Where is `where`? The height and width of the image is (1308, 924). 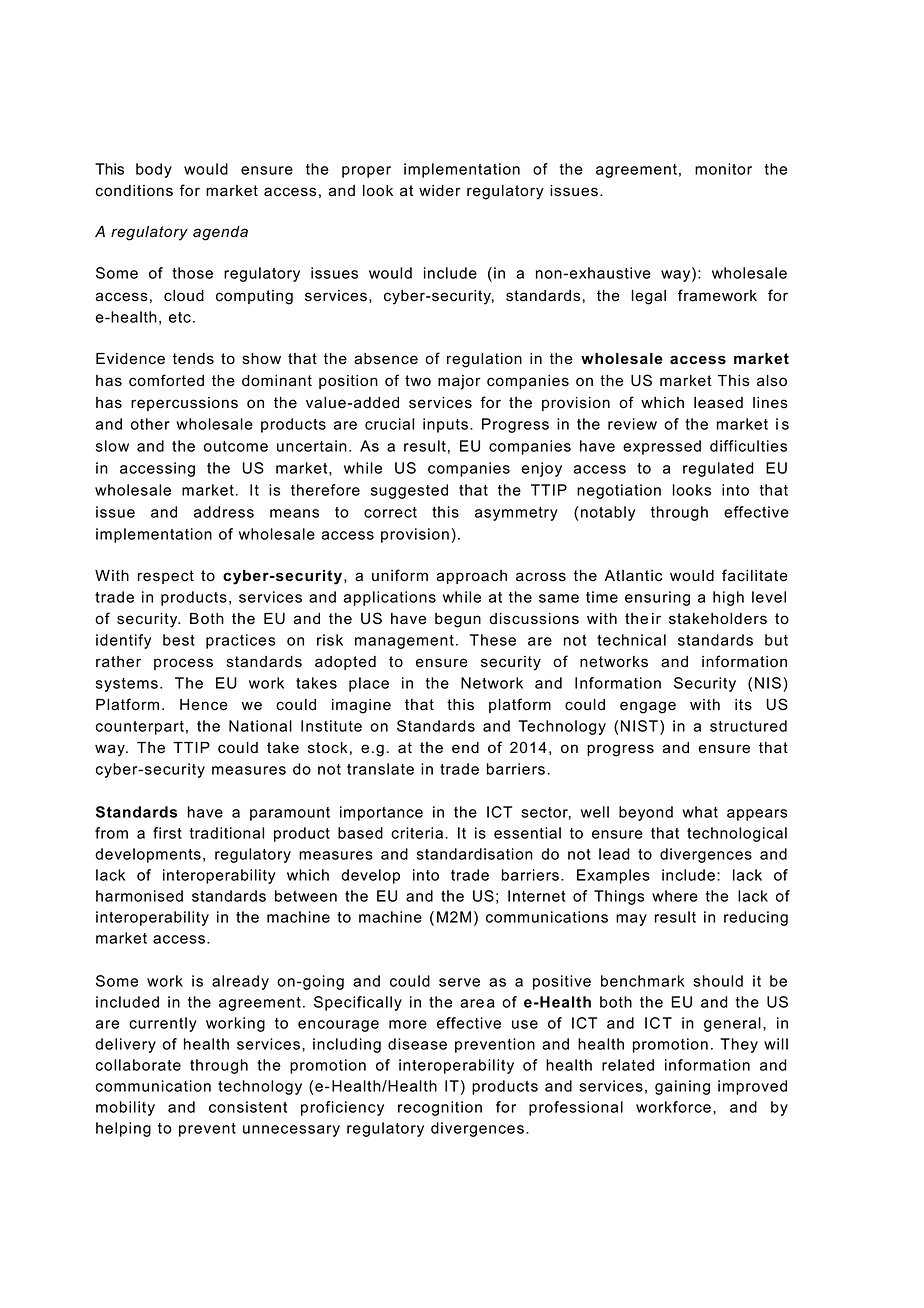 where is located at coordinates (675, 896).
